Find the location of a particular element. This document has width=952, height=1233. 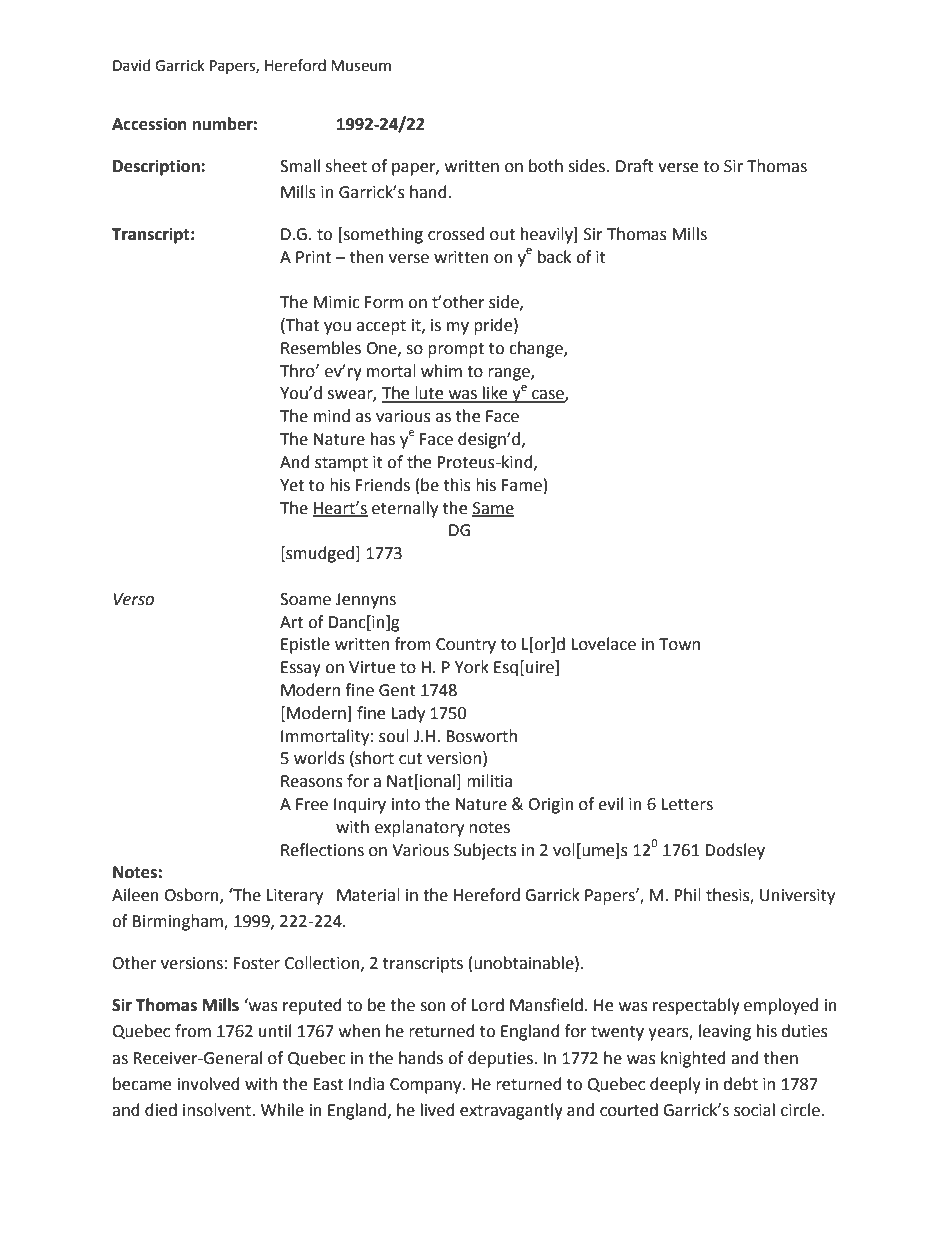

Draft is located at coordinates (635, 166).
